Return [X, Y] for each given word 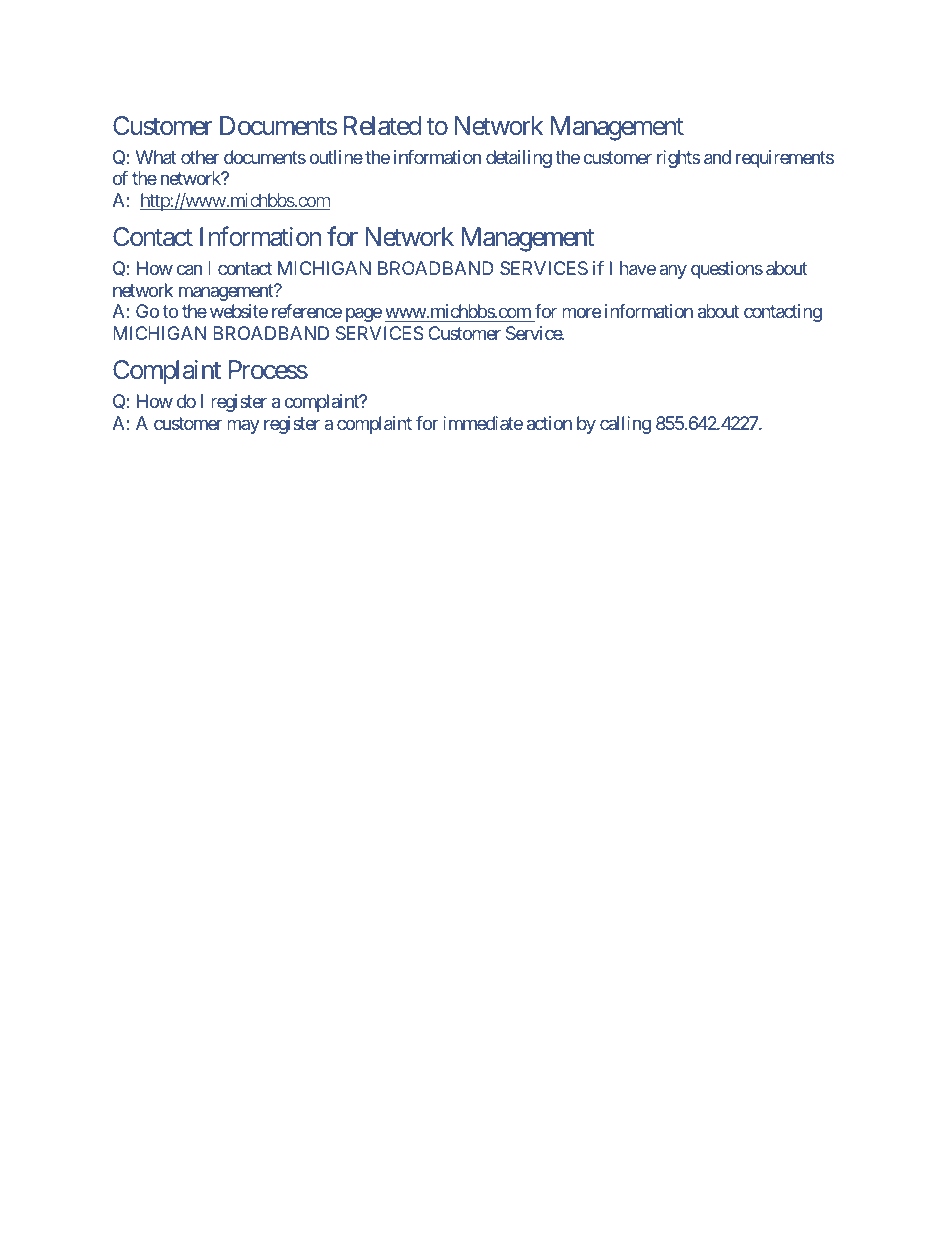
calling [625, 425]
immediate [483, 423]
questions [727, 270]
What [156, 157]
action [549, 423]
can [189, 270]
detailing [519, 159]
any [673, 272]
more [581, 313]
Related [382, 126]
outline [336, 157]
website [239, 311]
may [243, 426]
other [200, 157]
